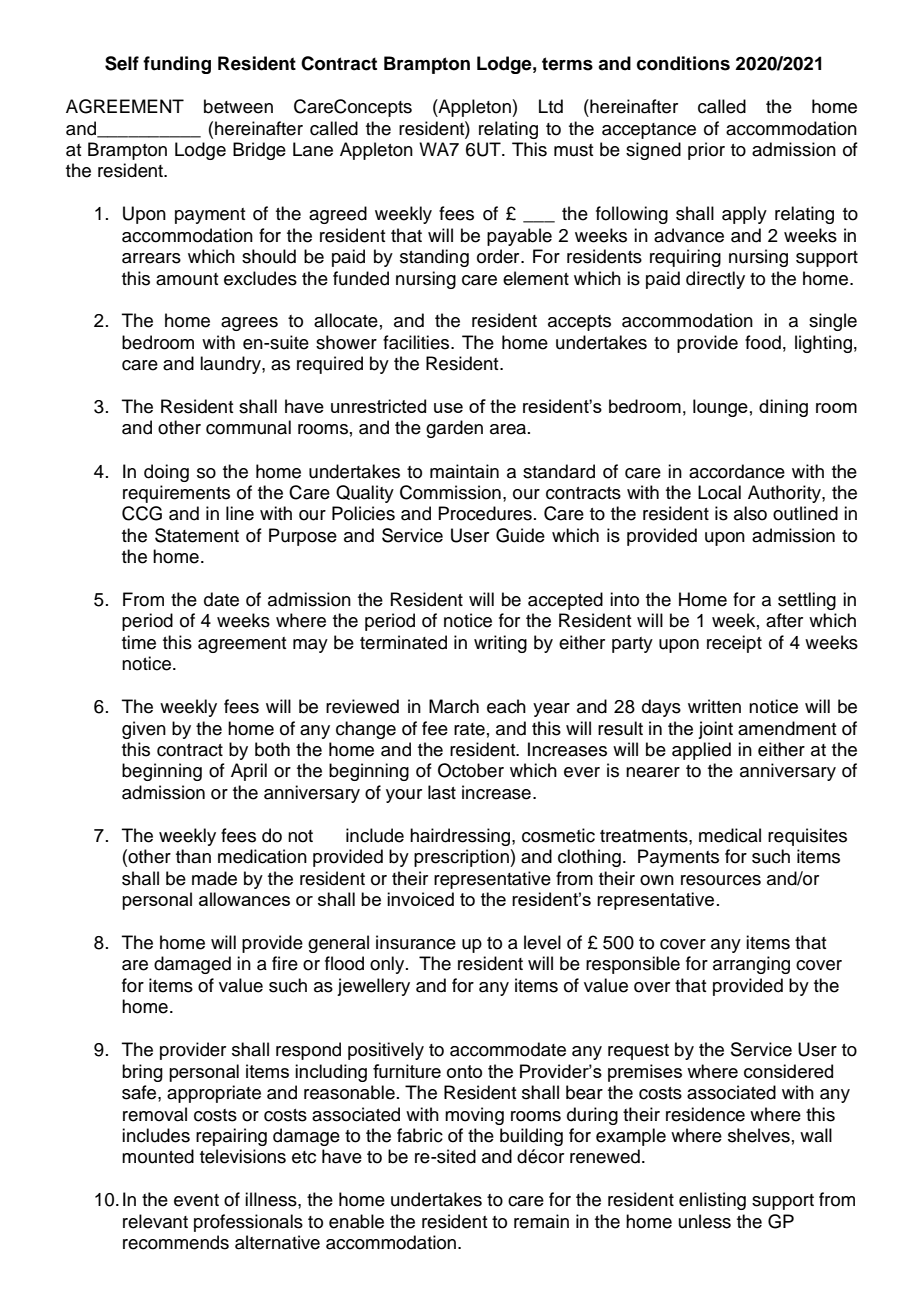 The width and height of the document is (924, 1307). I want to click on enlisting, so click(712, 1201).
